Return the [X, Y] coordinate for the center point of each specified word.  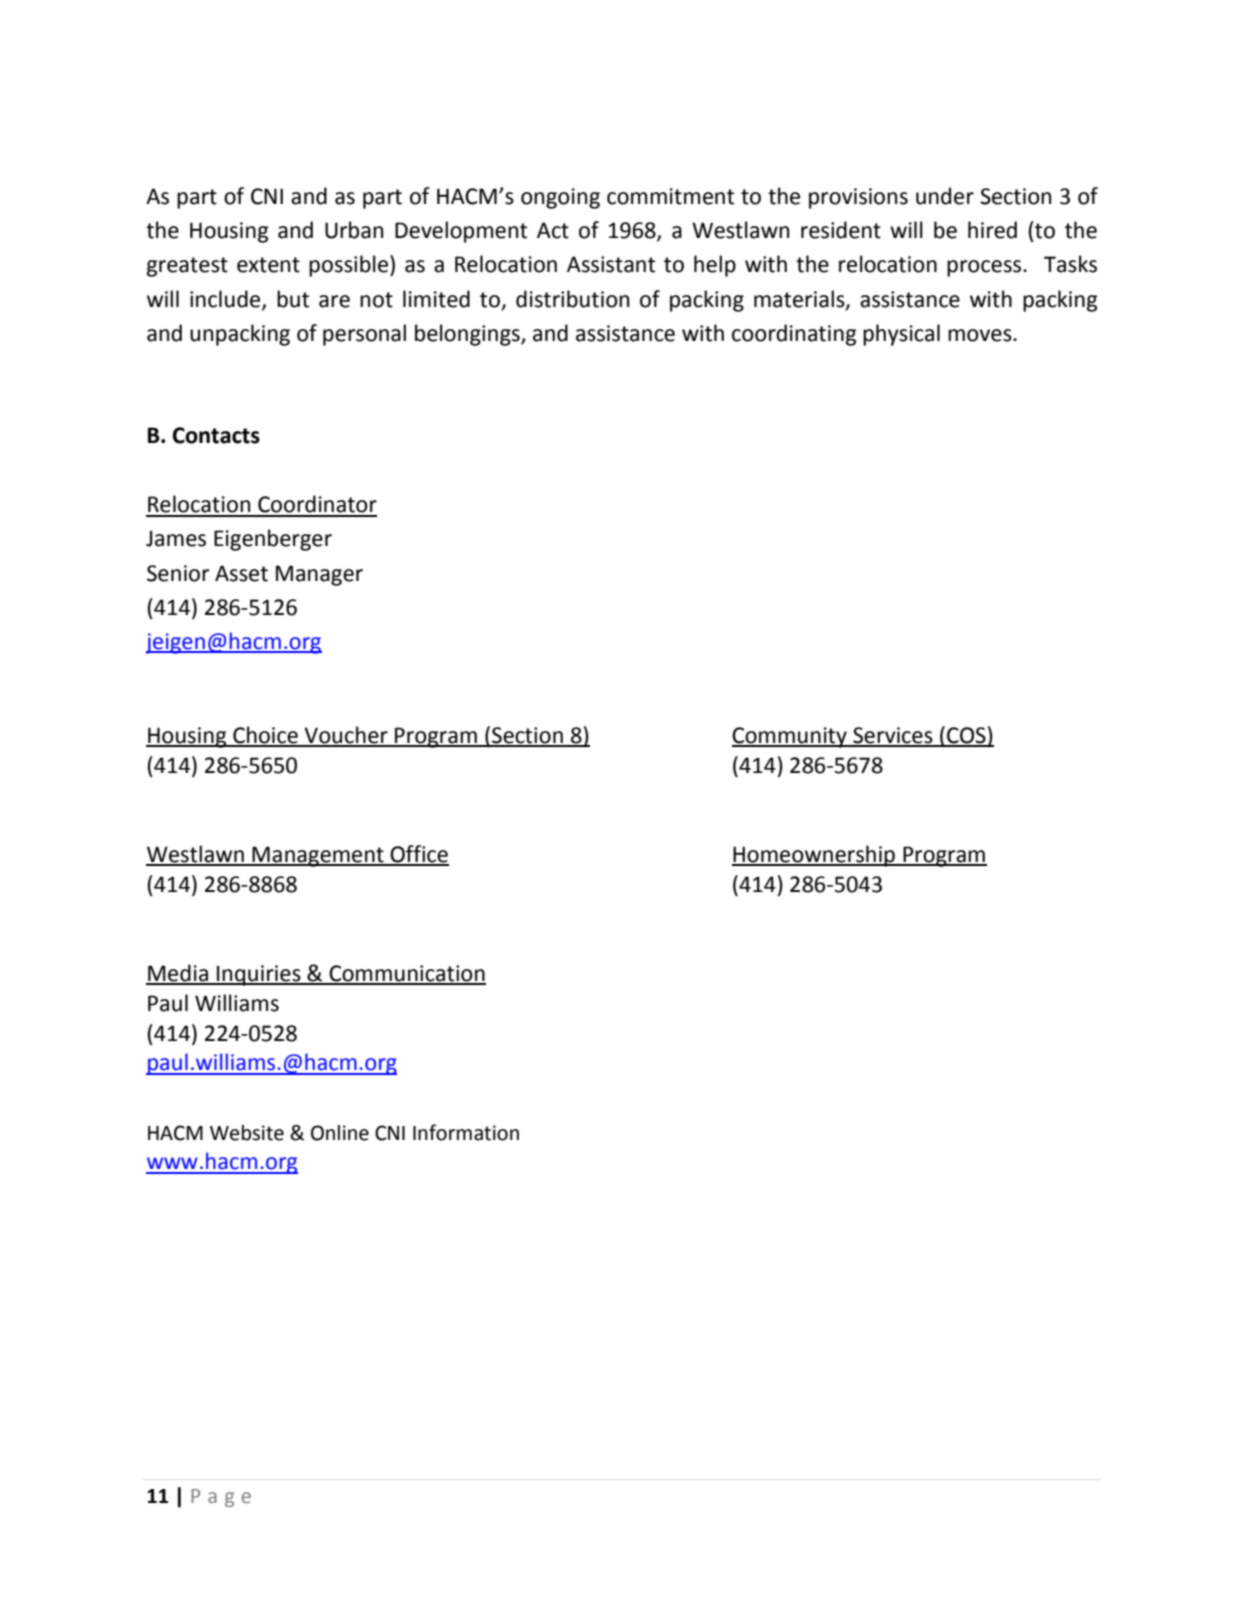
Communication [406, 974]
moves [981, 335]
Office [418, 855]
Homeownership [814, 856]
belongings [468, 335]
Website [247, 1133]
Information [466, 1132]
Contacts [216, 435]
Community [790, 737]
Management [318, 856]
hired [992, 230]
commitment [670, 196]
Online [340, 1133]
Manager [319, 575]
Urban [354, 230]
